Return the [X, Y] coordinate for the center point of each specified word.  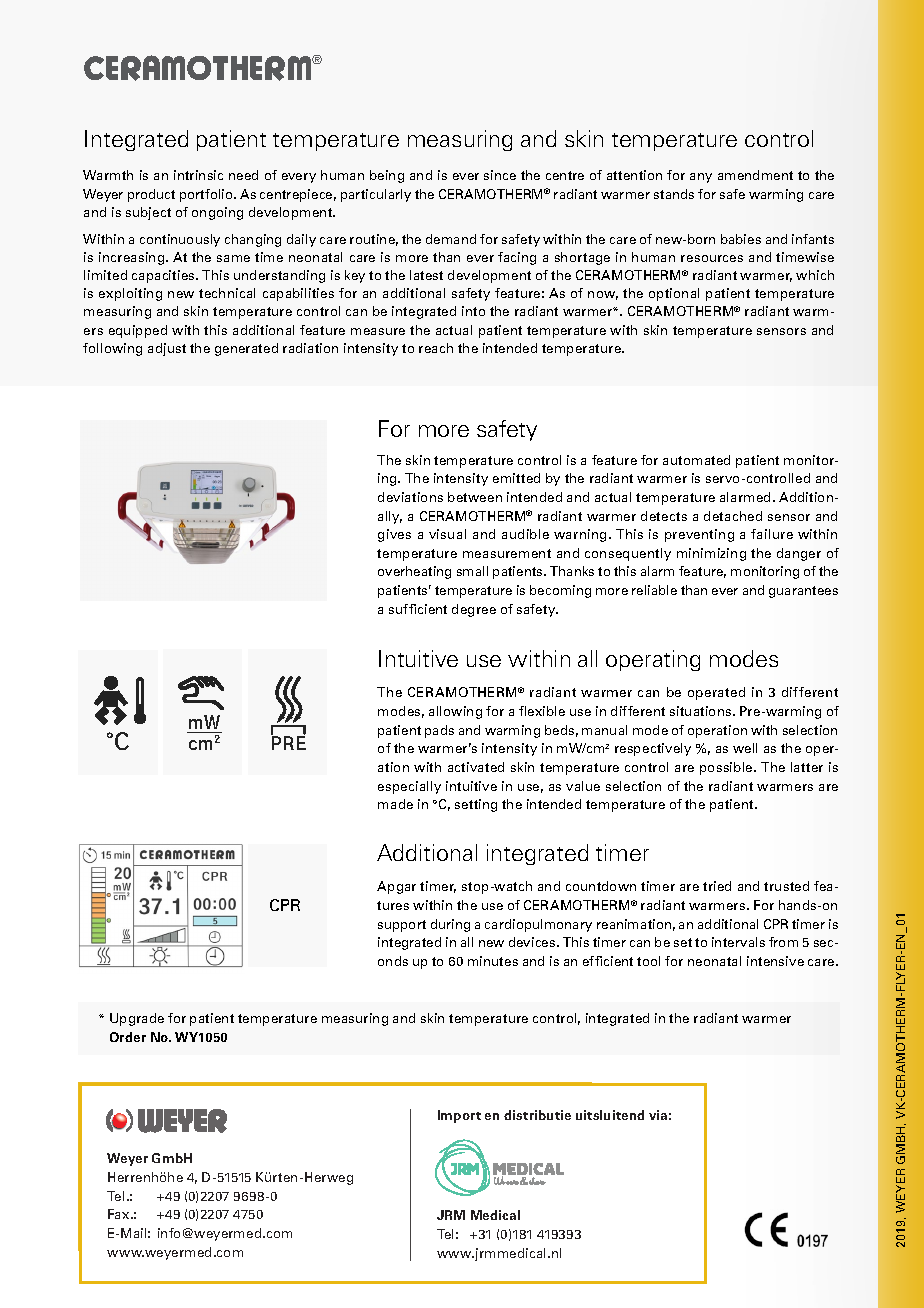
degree [474, 610]
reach [436, 348]
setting [476, 805]
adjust [167, 349]
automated [696, 460]
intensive [775, 961]
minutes [493, 961]
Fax [120, 1214]
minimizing [711, 554]
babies [741, 239]
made [395, 804]
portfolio [207, 195]
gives [394, 535]
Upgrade [137, 1019]
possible [727, 768]
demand [451, 239]
